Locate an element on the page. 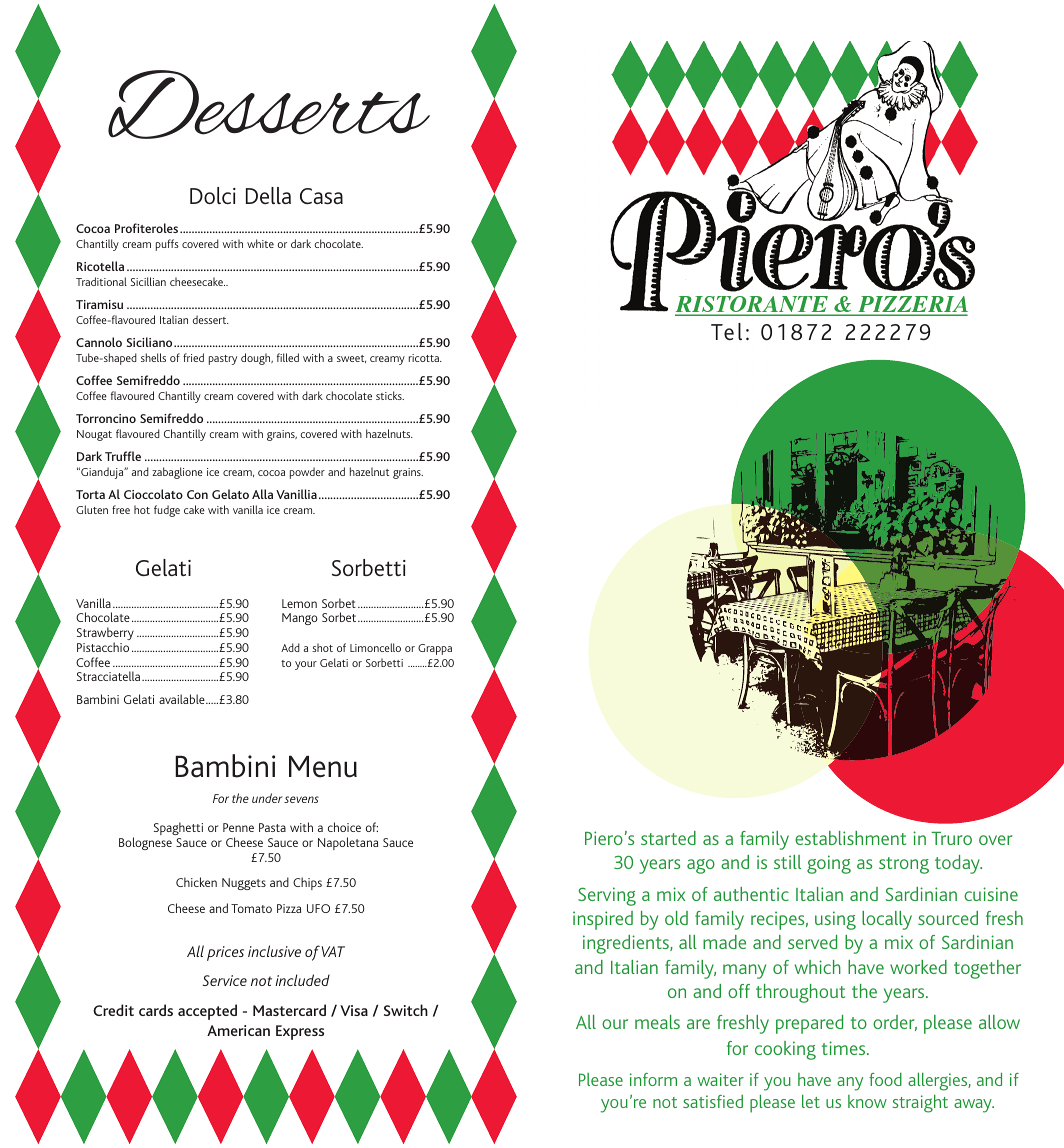  puffs is located at coordinates (167, 245).
